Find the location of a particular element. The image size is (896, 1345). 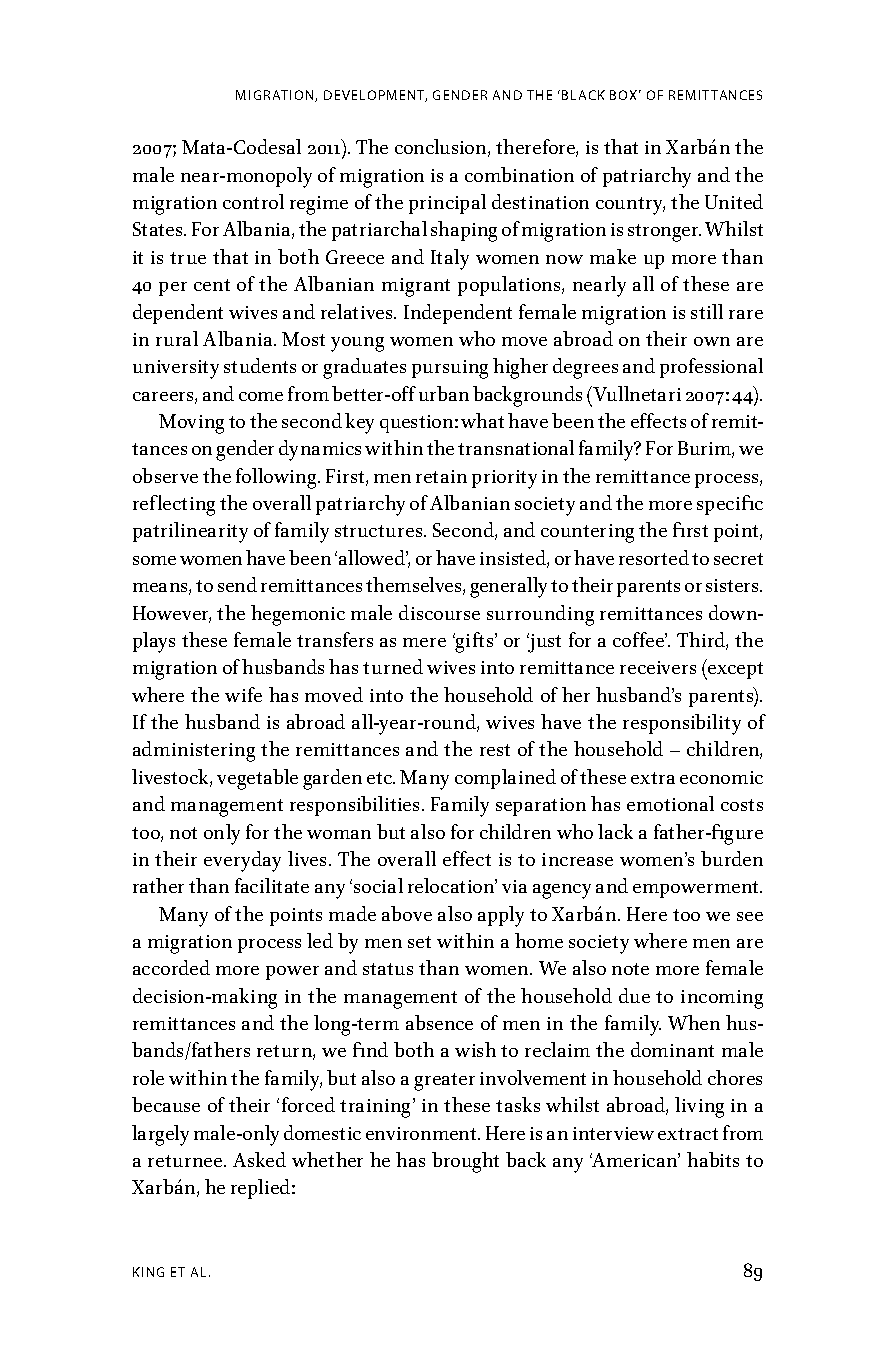

living is located at coordinates (699, 1107).
